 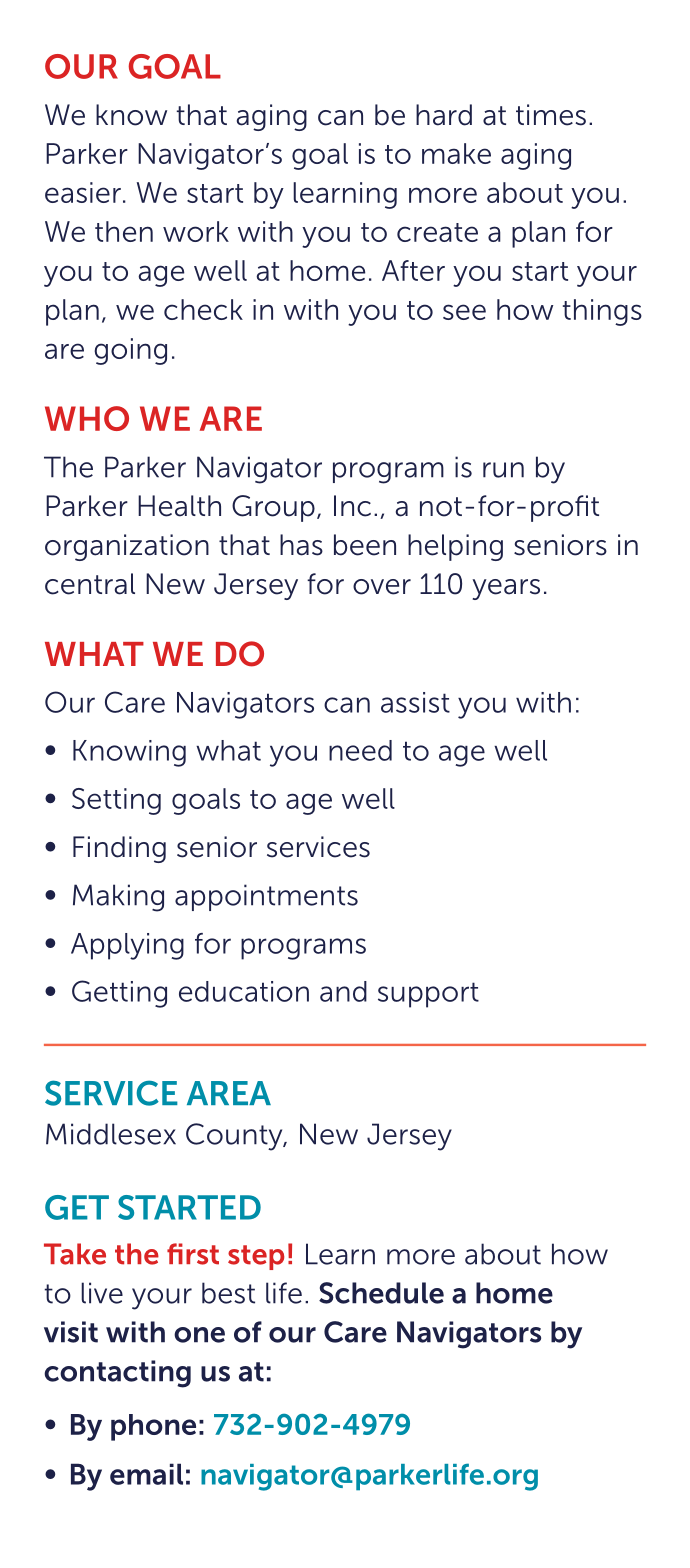 What do you see at coordinates (506, 589) in the image?
I see `years` at bounding box center [506, 589].
